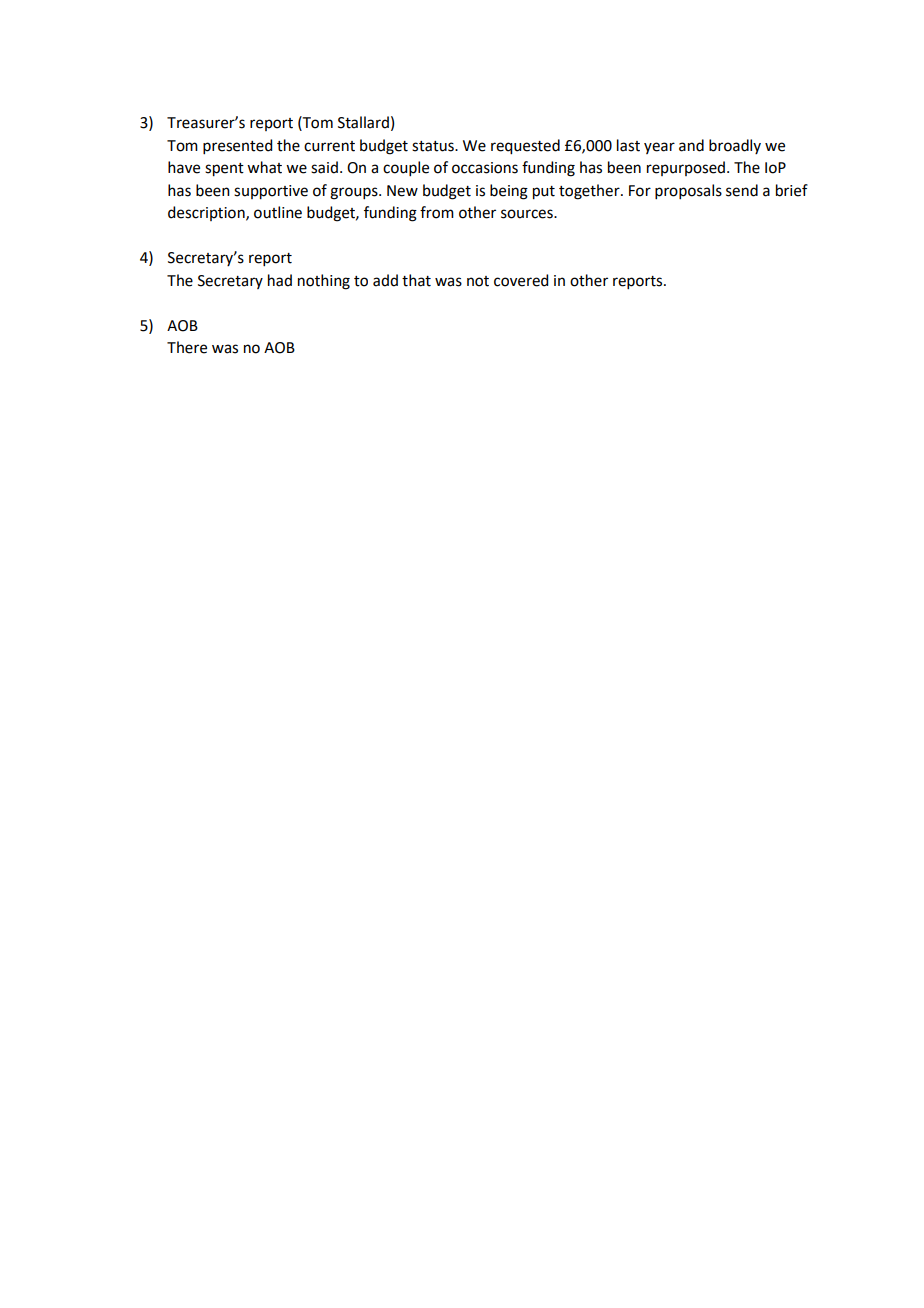  Describe the element at coordinates (437, 212) in the screenshot. I see `from` at that location.
